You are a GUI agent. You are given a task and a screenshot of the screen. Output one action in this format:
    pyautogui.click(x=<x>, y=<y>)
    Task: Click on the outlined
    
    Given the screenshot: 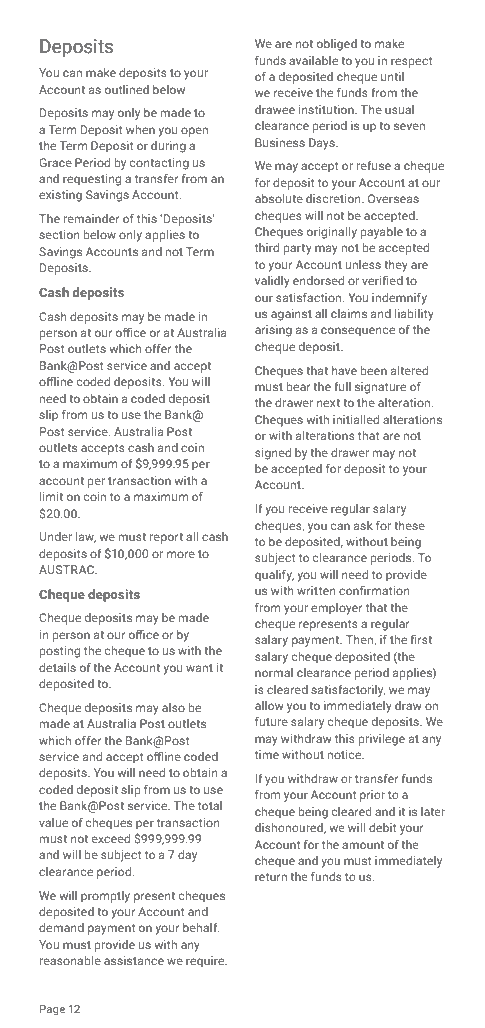 What is the action you would take?
    pyautogui.click(x=127, y=89)
